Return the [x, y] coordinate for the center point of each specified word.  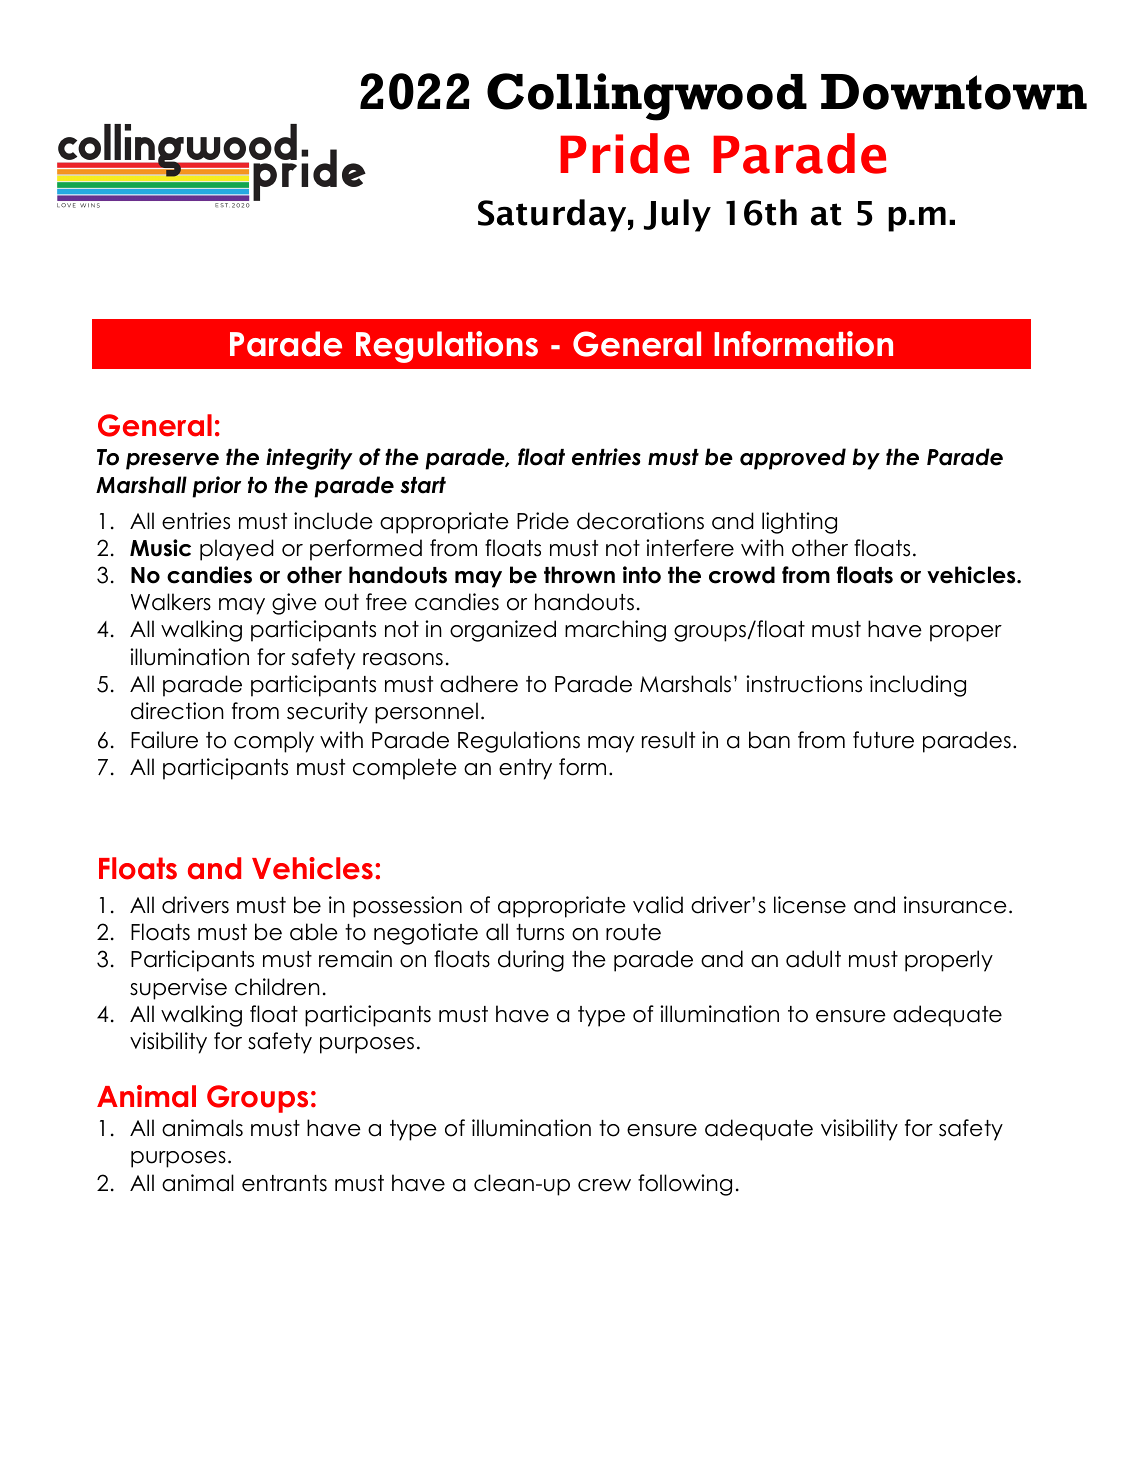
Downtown [954, 92]
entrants [284, 1183]
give [294, 604]
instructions [804, 684]
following [685, 1185]
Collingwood [647, 97]
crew [604, 1185]
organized [503, 631]
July [677, 215]
